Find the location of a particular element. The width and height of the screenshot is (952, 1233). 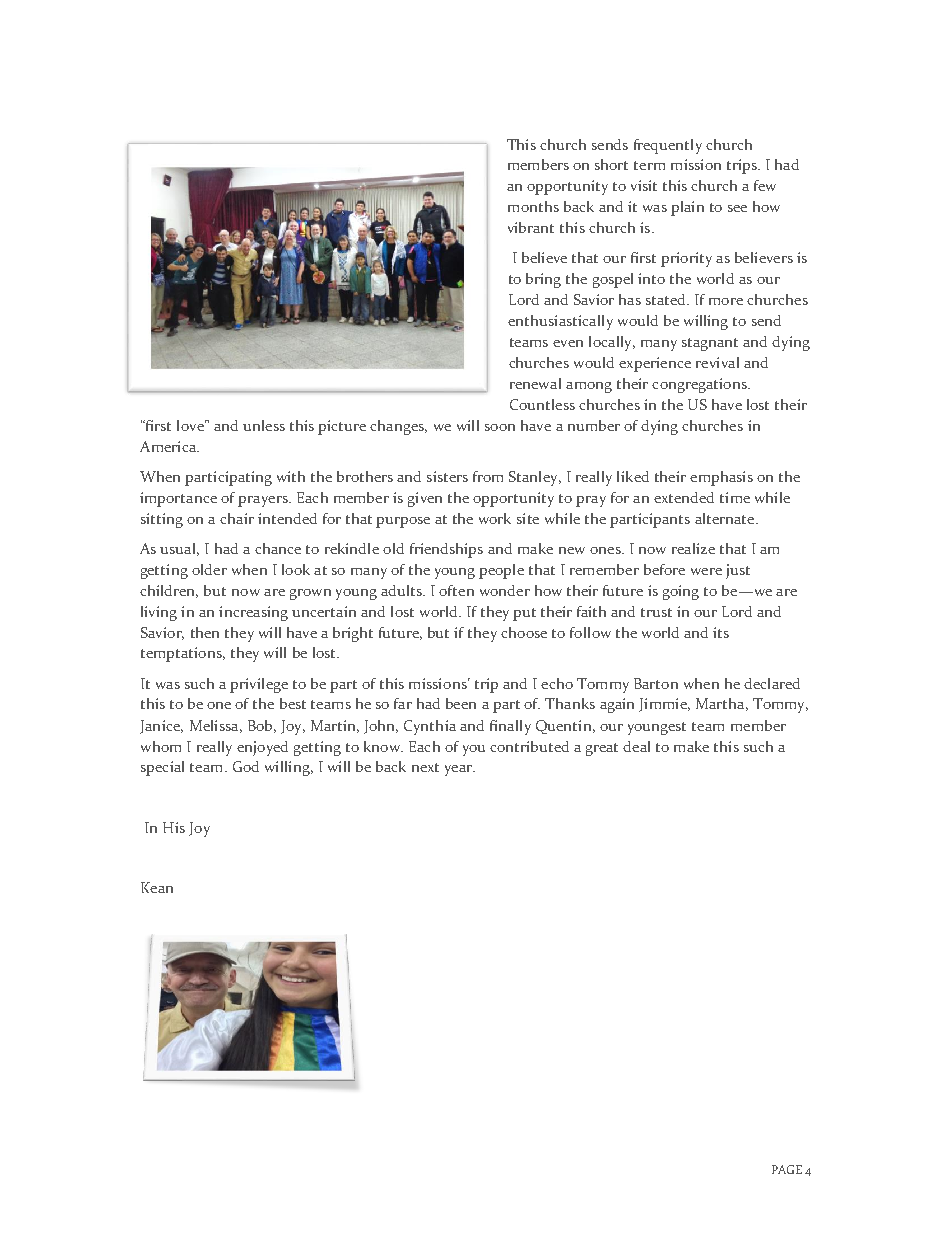

vibrant is located at coordinates (531, 227).
